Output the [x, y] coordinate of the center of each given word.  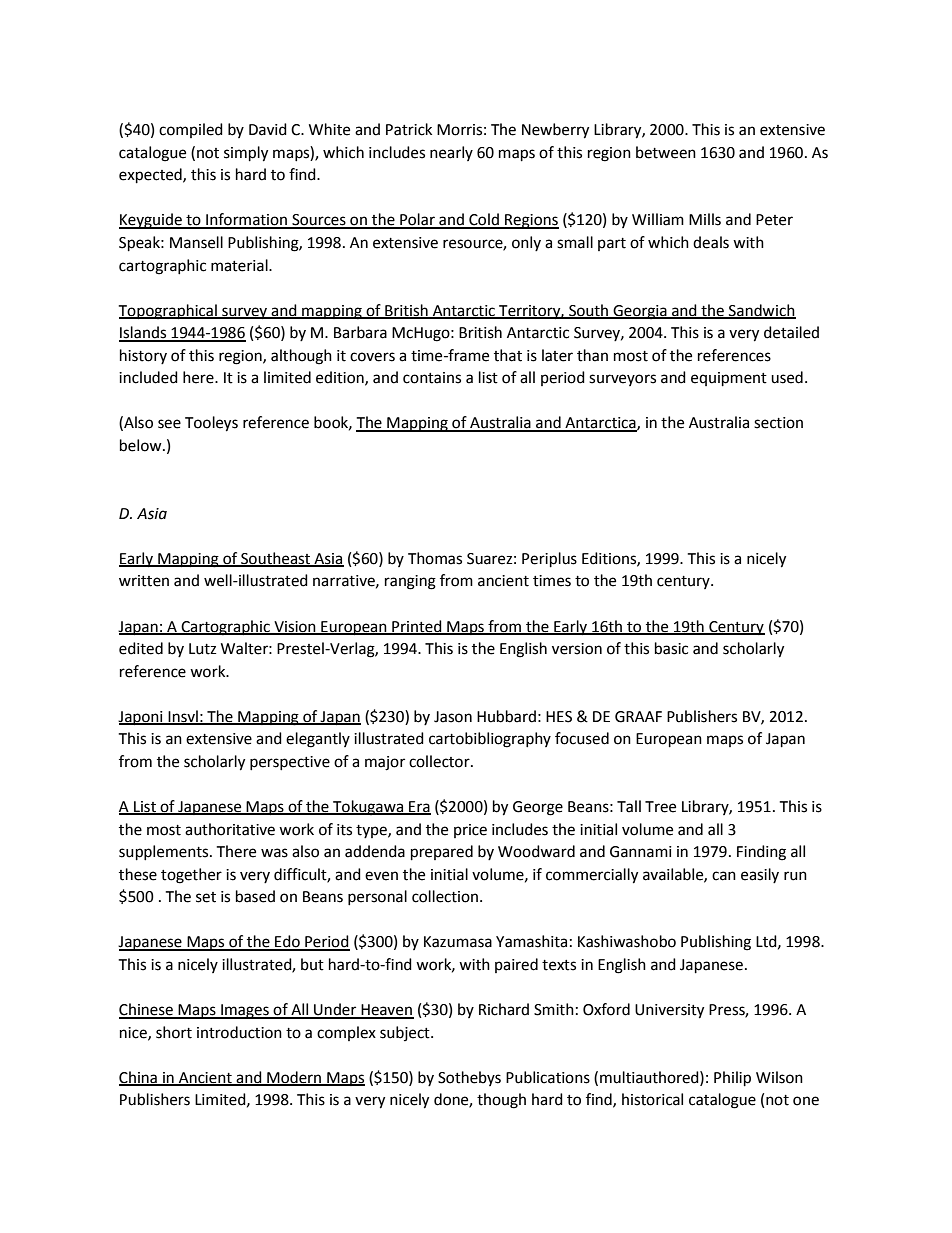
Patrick [409, 129]
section [778, 423]
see [169, 424]
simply [246, 154]
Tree [660, 807]
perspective [290, 763]
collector [440, 761]
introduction [239, 1032]
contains [432, 378]
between [666, 152]
